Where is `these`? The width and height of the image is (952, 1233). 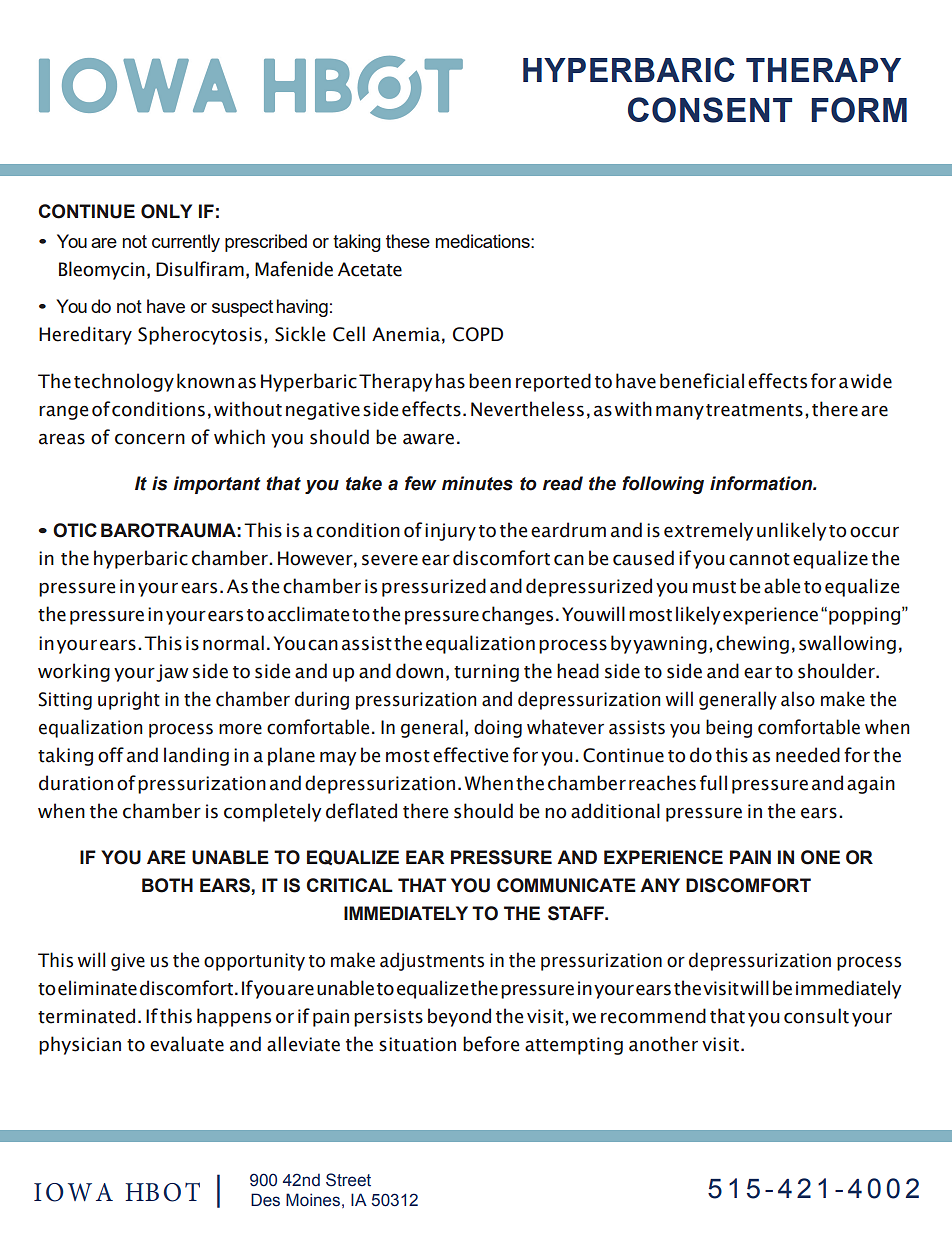
these is located at coordinates (408, 241).
